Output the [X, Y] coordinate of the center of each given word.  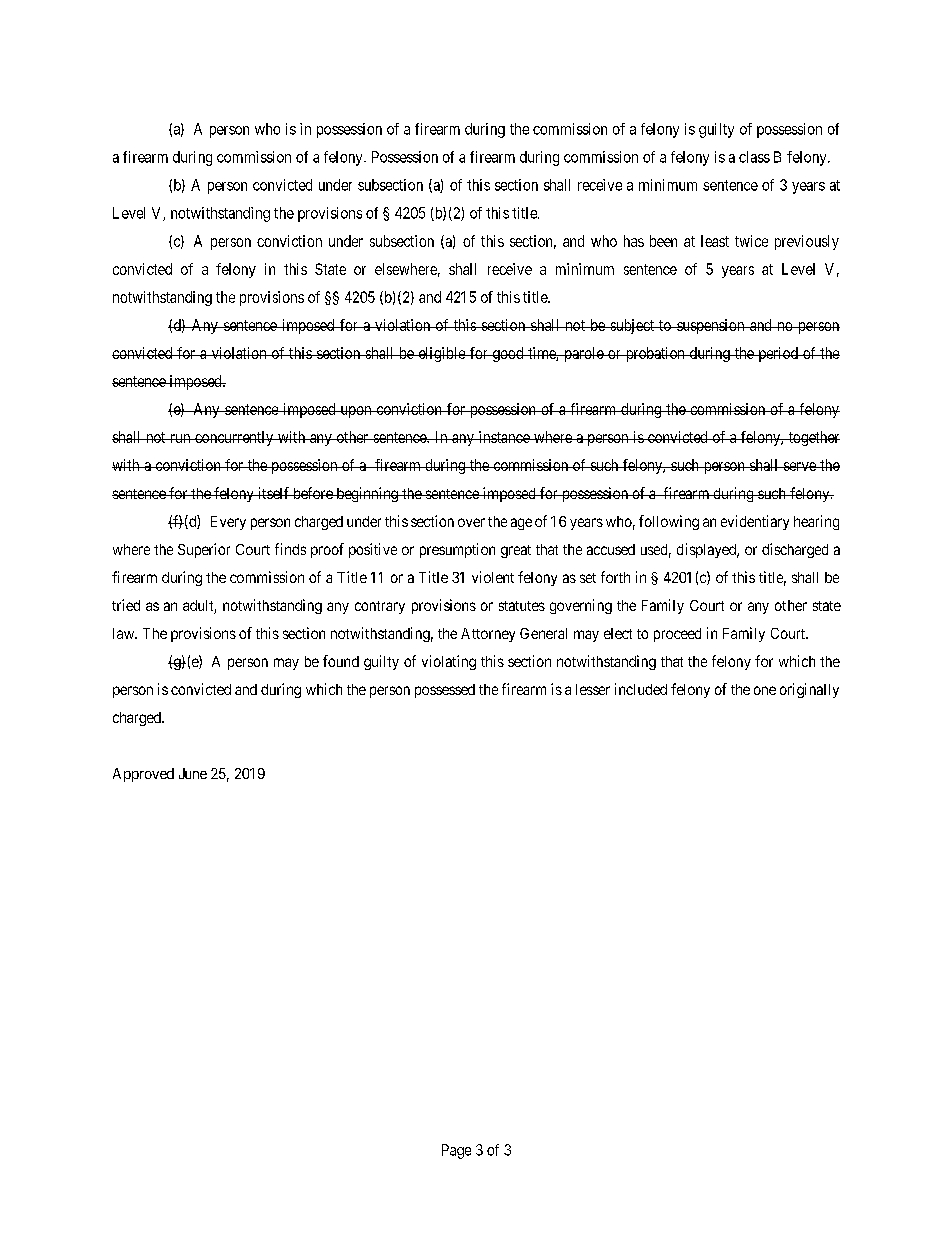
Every [228, 523]
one [765, 690]
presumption [457, 550]
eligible [441, 354]
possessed [445, 691]
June [193, 773]
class [754, 157]
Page [456, 1151]
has [634, 241]
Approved [143, 775]
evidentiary [755, 522]
